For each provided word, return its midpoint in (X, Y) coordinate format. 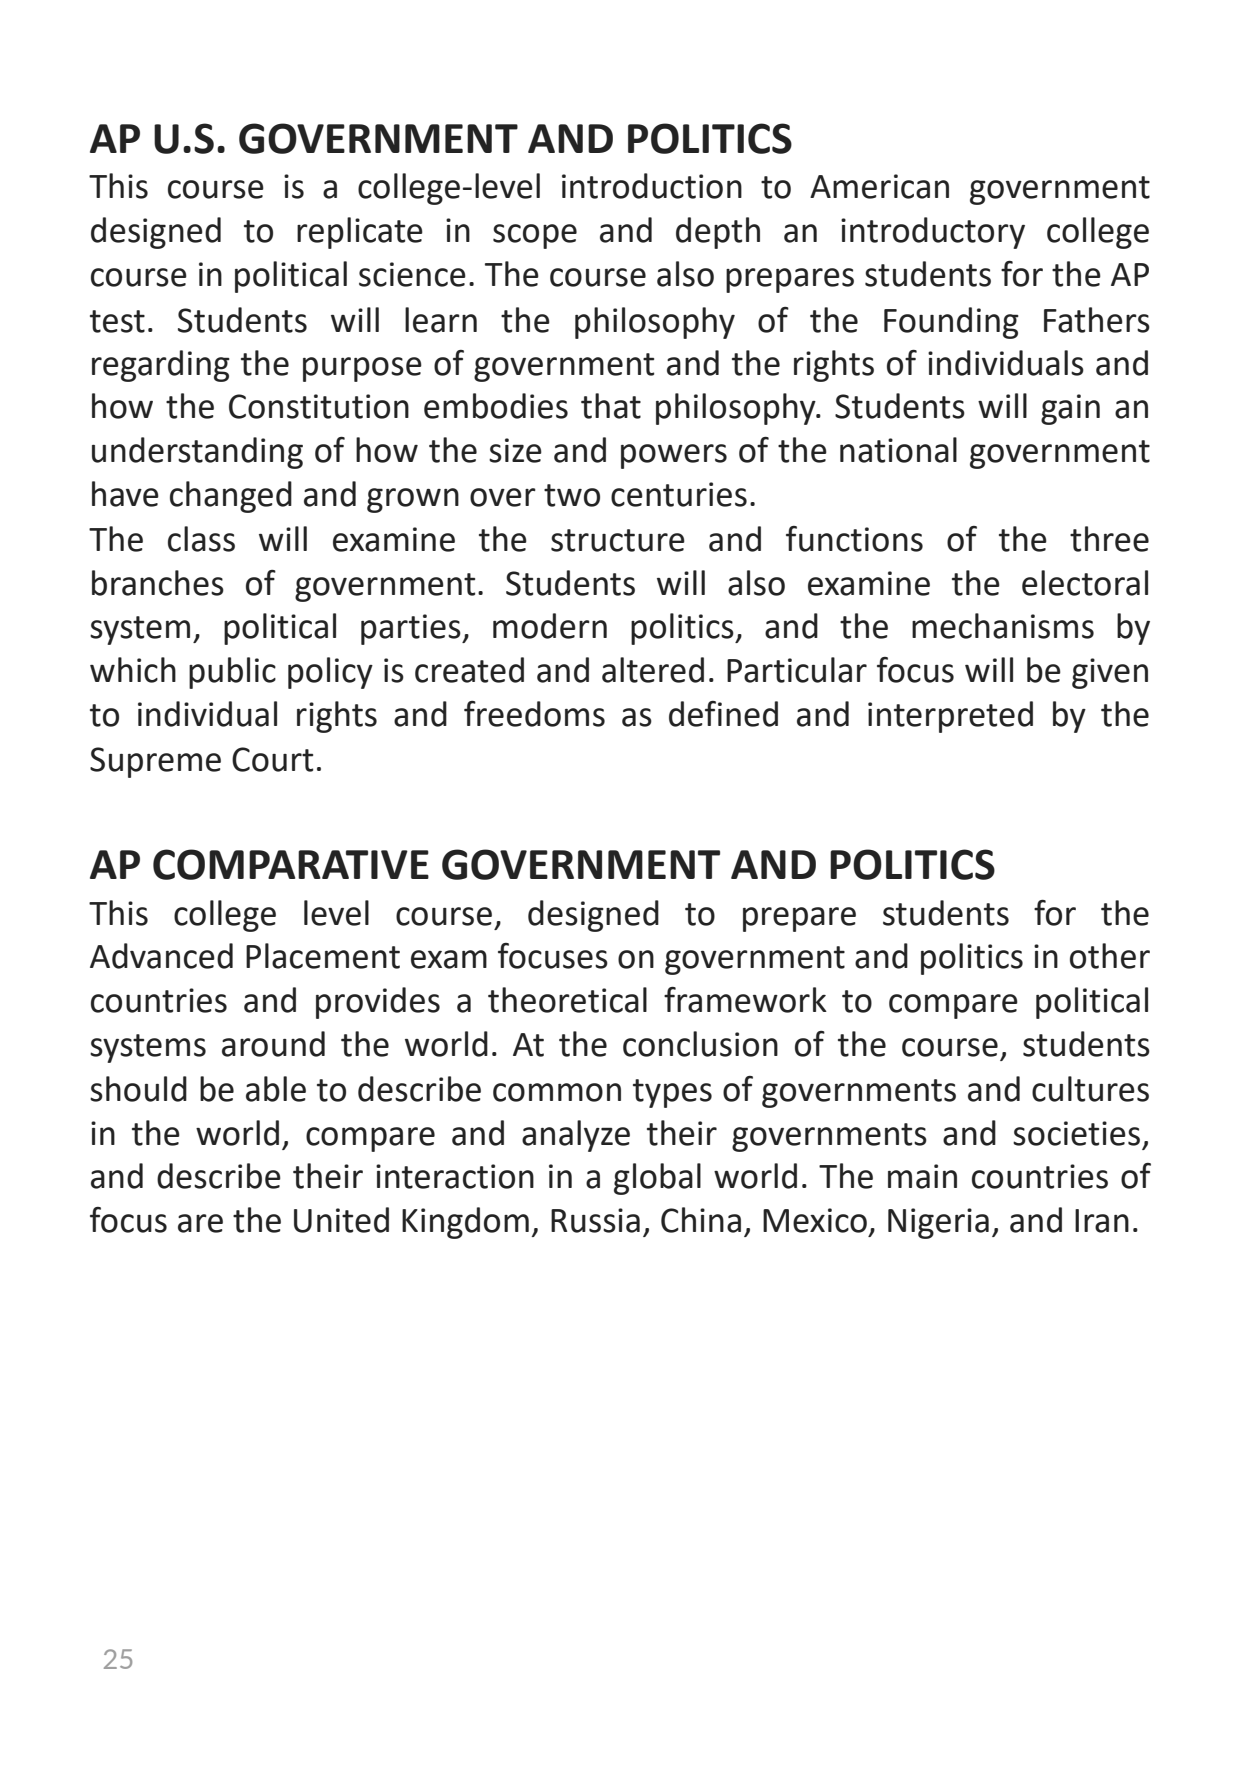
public (232, 673)
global (657, 1179)
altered (653, 670)
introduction (652, 186)
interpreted (950, 717)
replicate (360, 233)
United (341, 1220)
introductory (933, 233)
